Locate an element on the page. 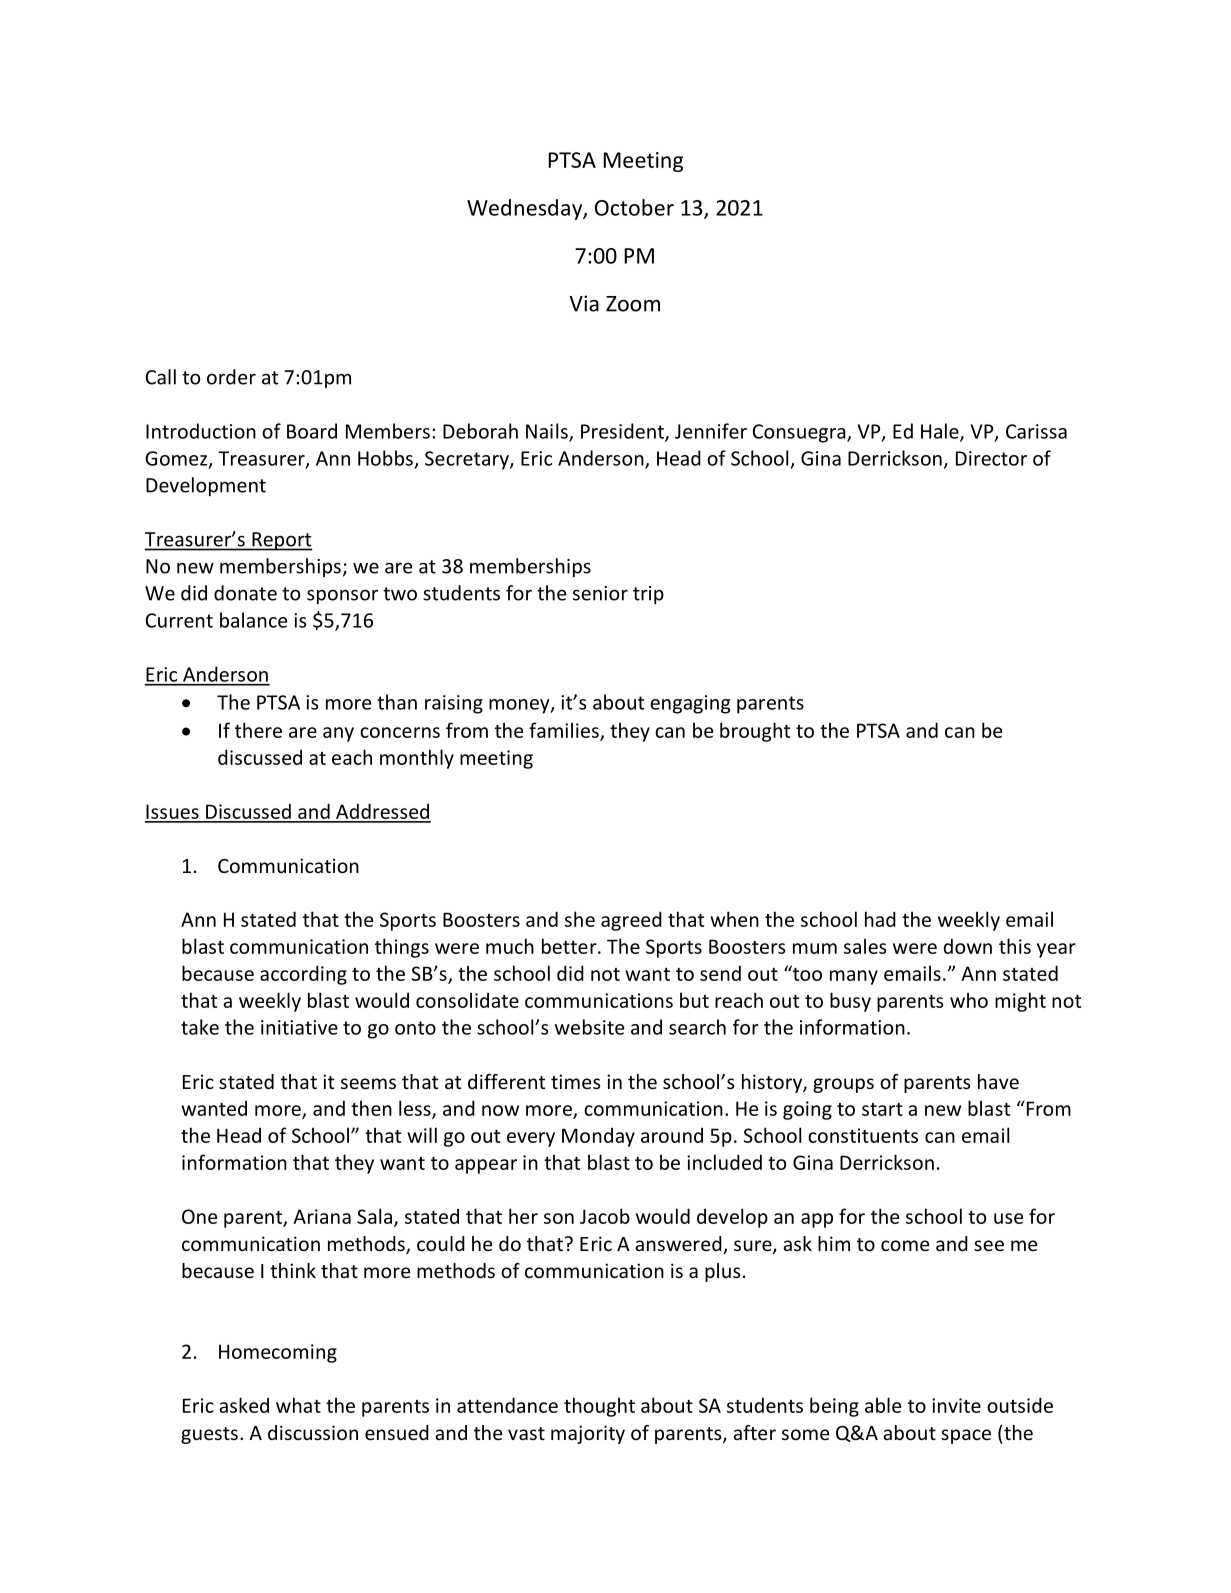 This image has height=1593, width=1231. asked is located at coordinates (244, 1405).
